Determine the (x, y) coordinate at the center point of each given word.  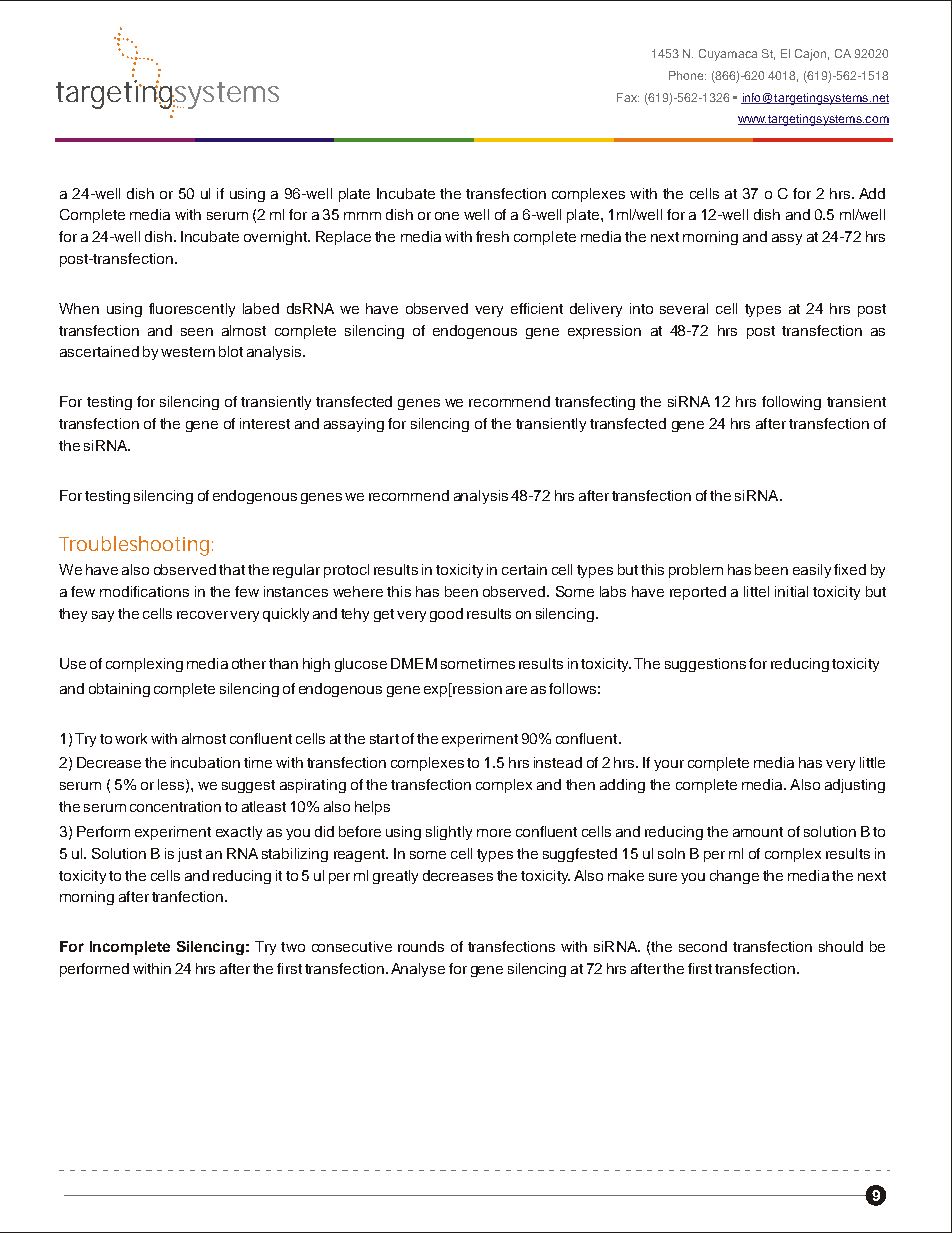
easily (812, 571)
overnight (276, 238)
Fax (628, 97)
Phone (687, 75)
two (293, 947)
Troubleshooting (134, 546)
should (841, 946)
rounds (421, 946)
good (446, 615)
